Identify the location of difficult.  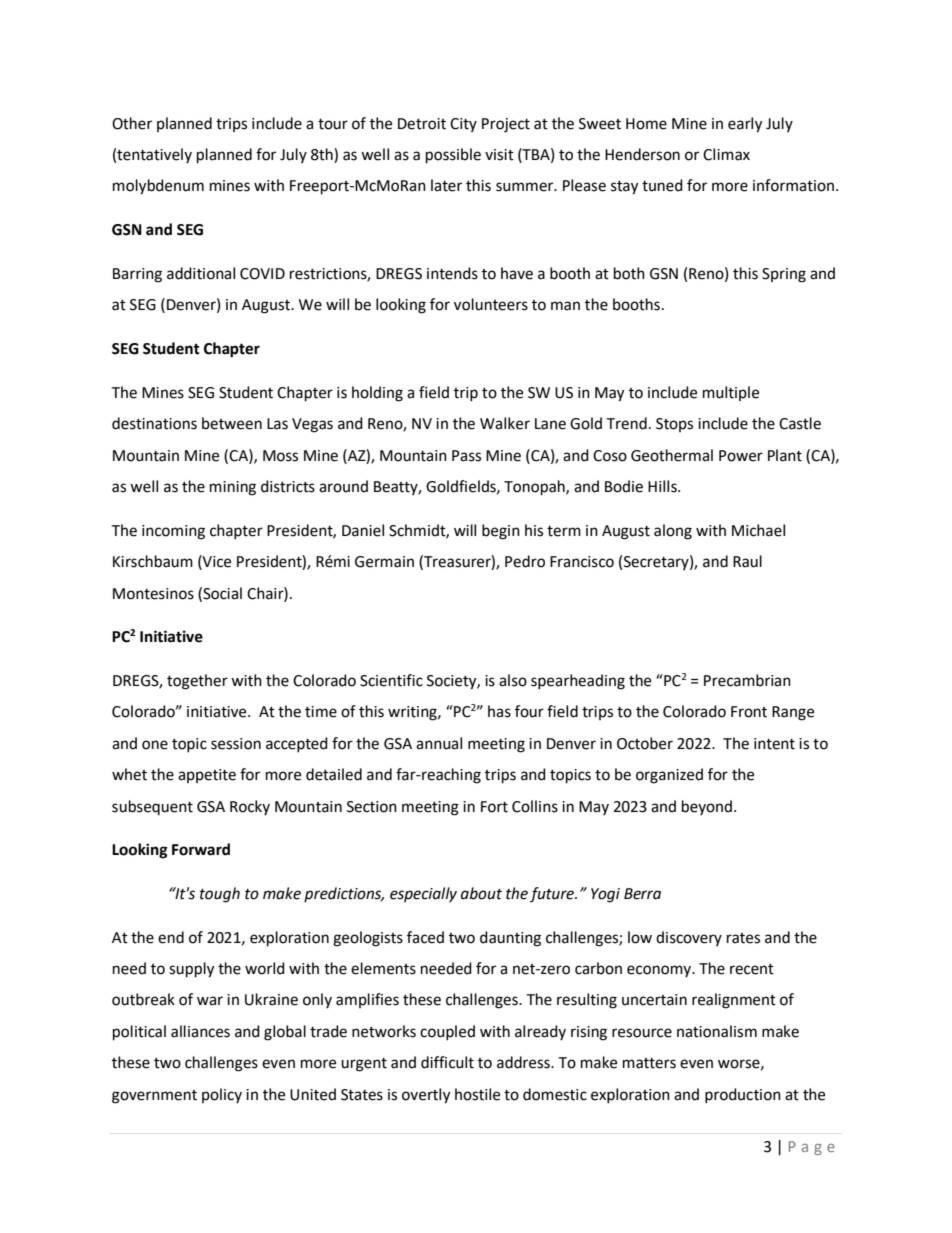
(447, 1062).
